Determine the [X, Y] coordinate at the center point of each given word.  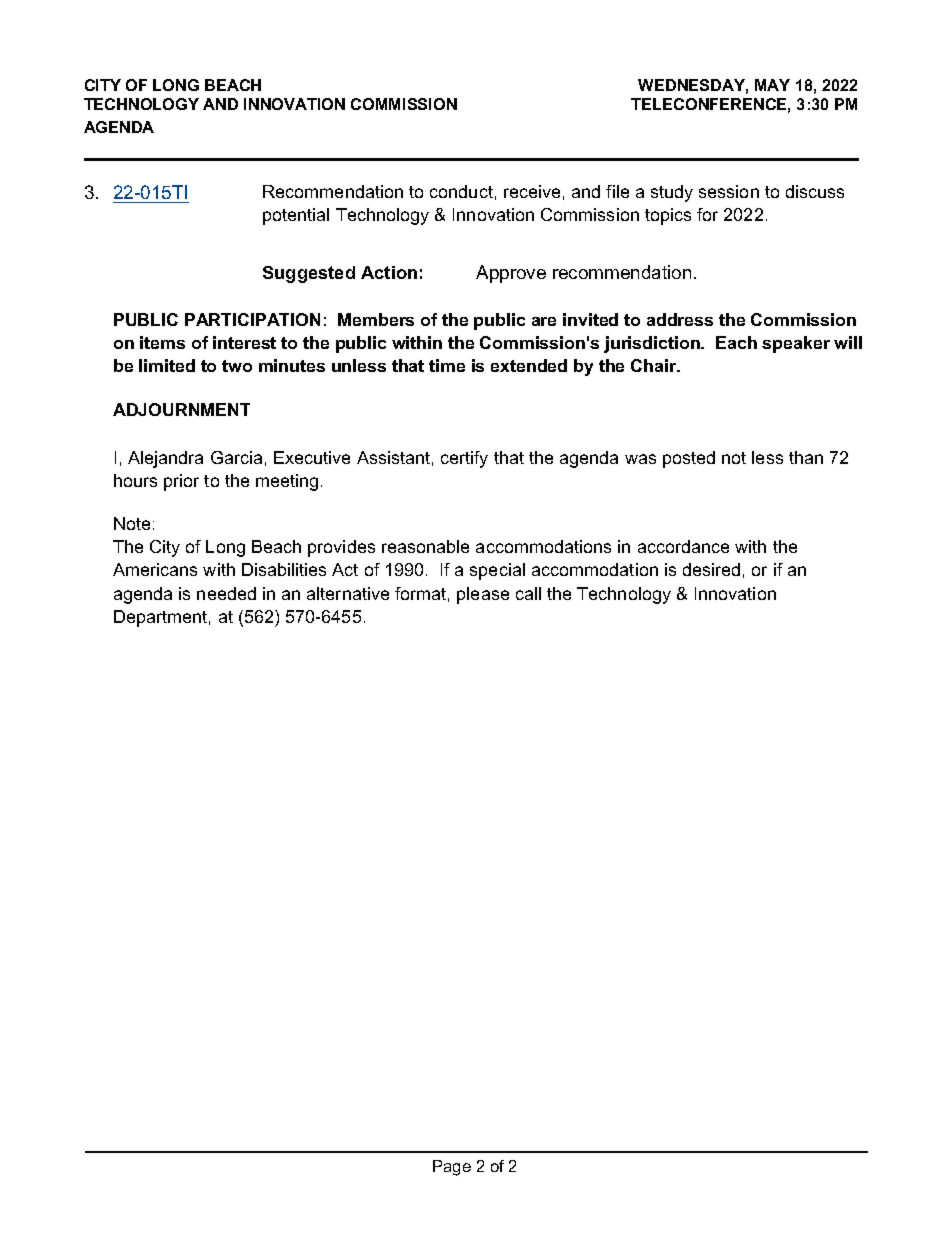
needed [226, 593]
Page [452, 1168]
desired [711, 569]
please [483, 595]
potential [296, 216]
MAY [772, 85]
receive [532, 191]
